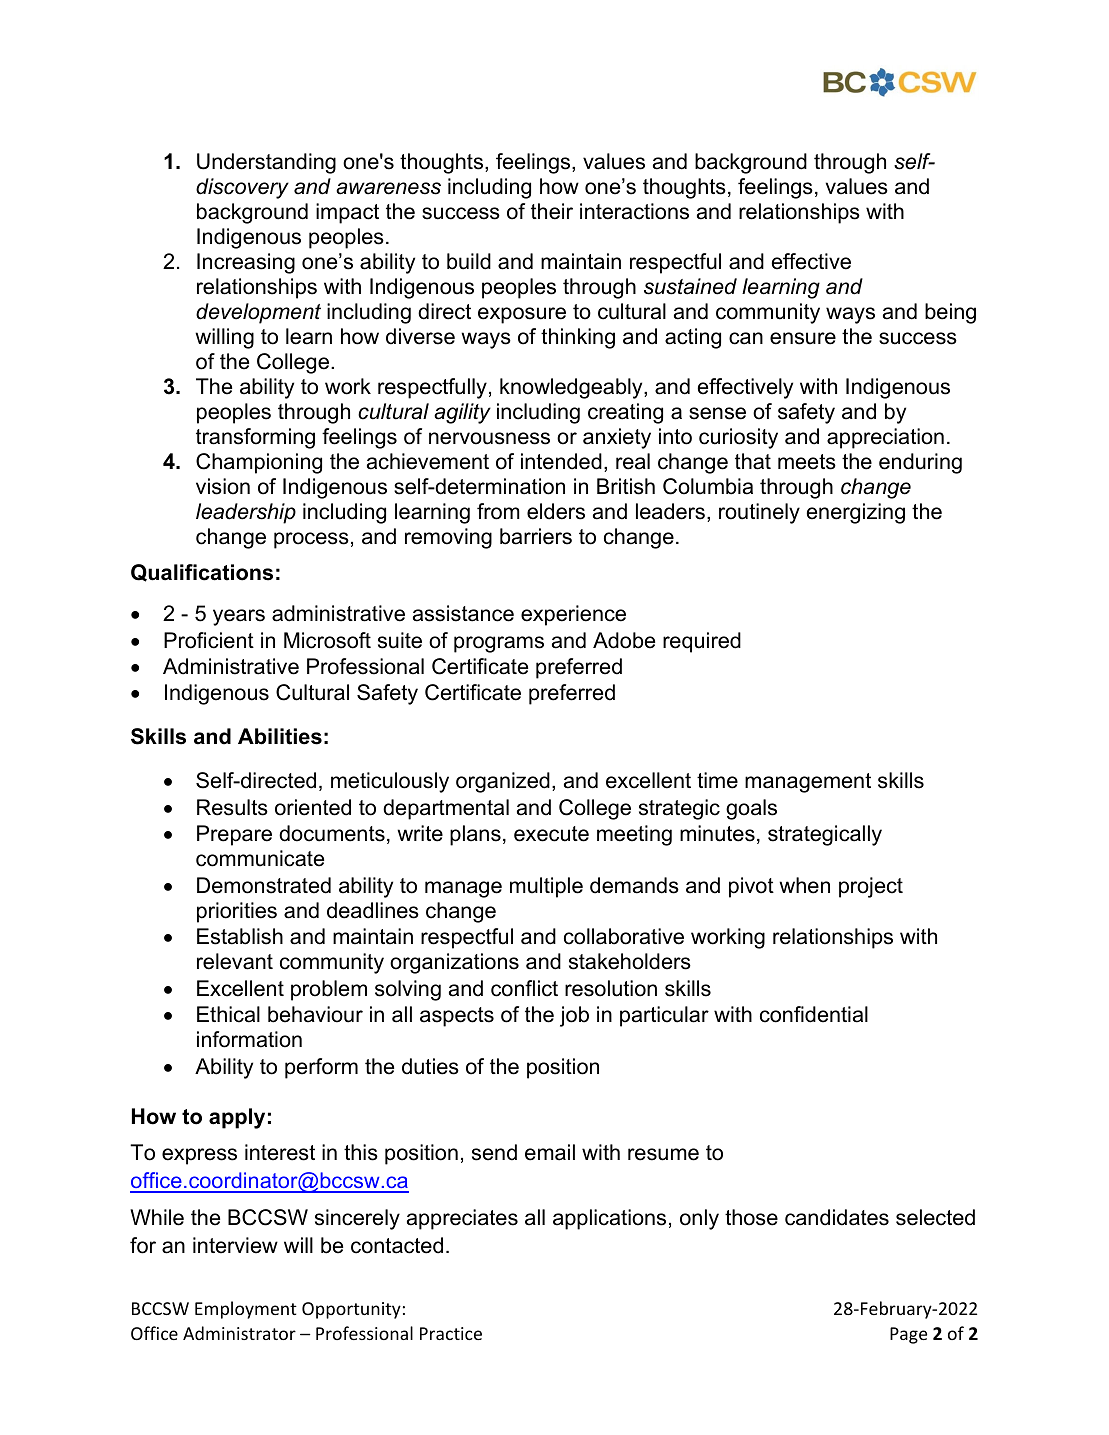  I want to click on energizing, so click(856, 513).
